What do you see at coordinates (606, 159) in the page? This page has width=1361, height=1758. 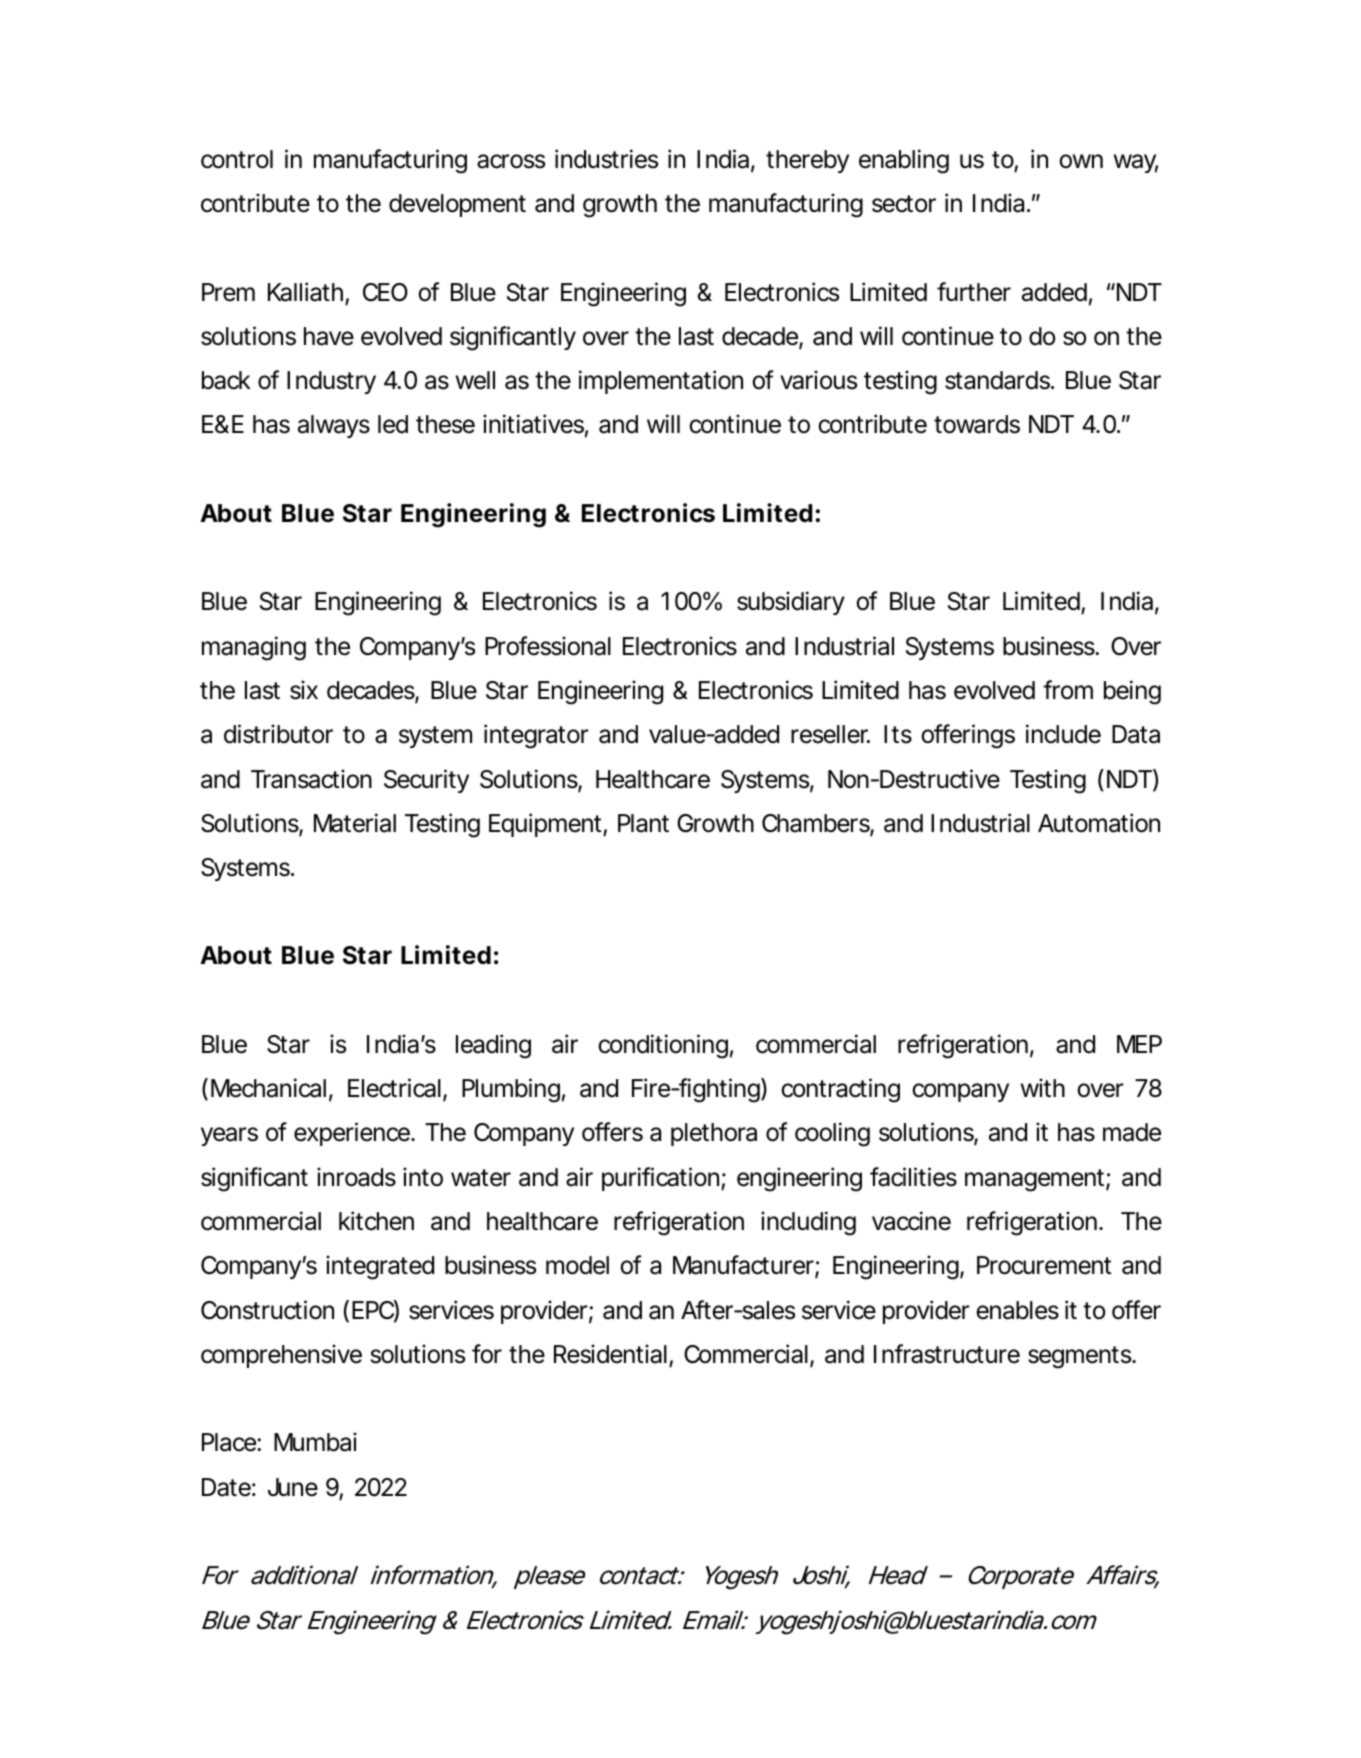 I see `industries` at bounding box center [606, 159].
